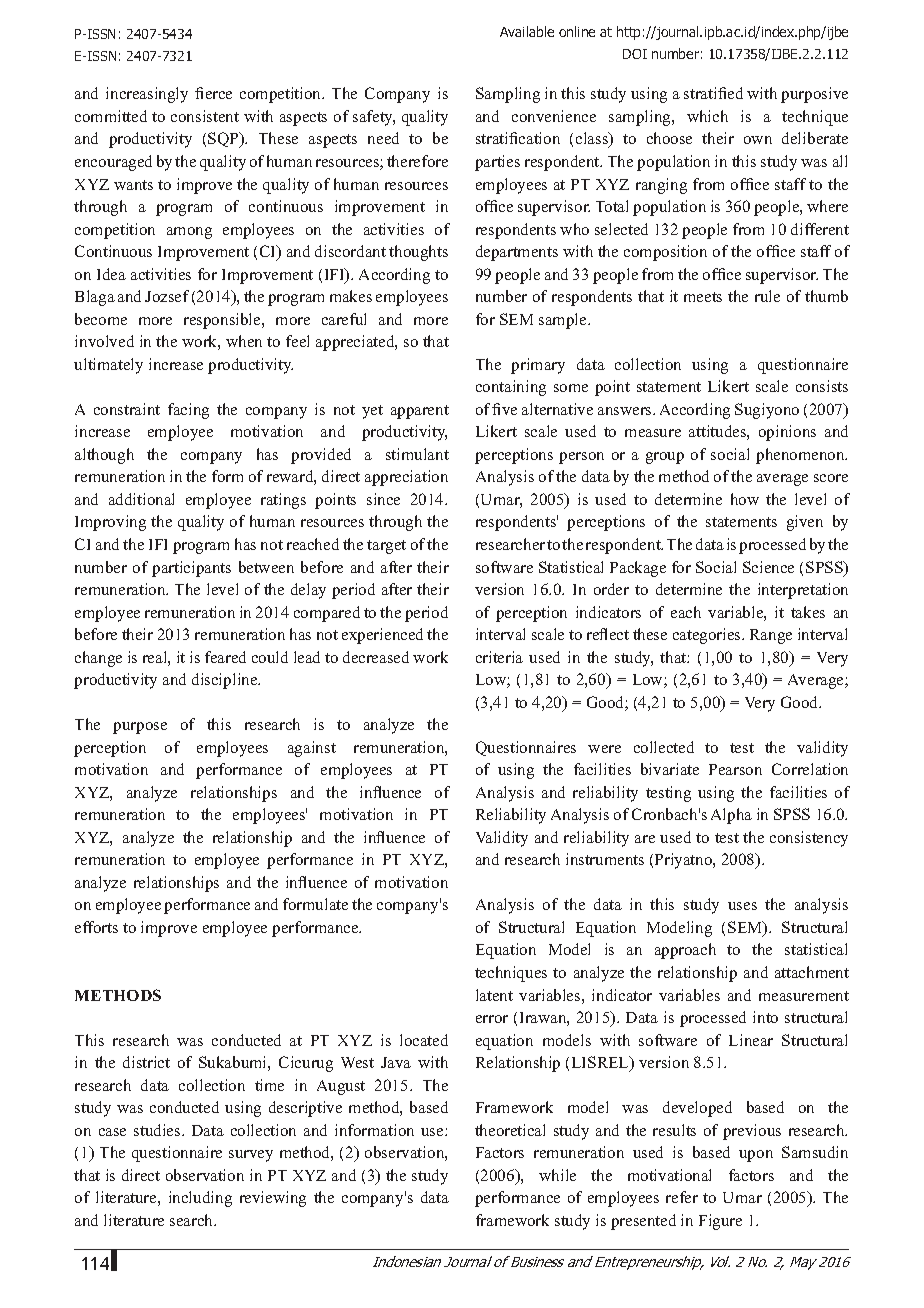 The width and height of the screenshot is (924, 1308). What do you see at coordinates (213, 93) in the screenshot?
I see `fierce` at bounding box center [213, 93].
